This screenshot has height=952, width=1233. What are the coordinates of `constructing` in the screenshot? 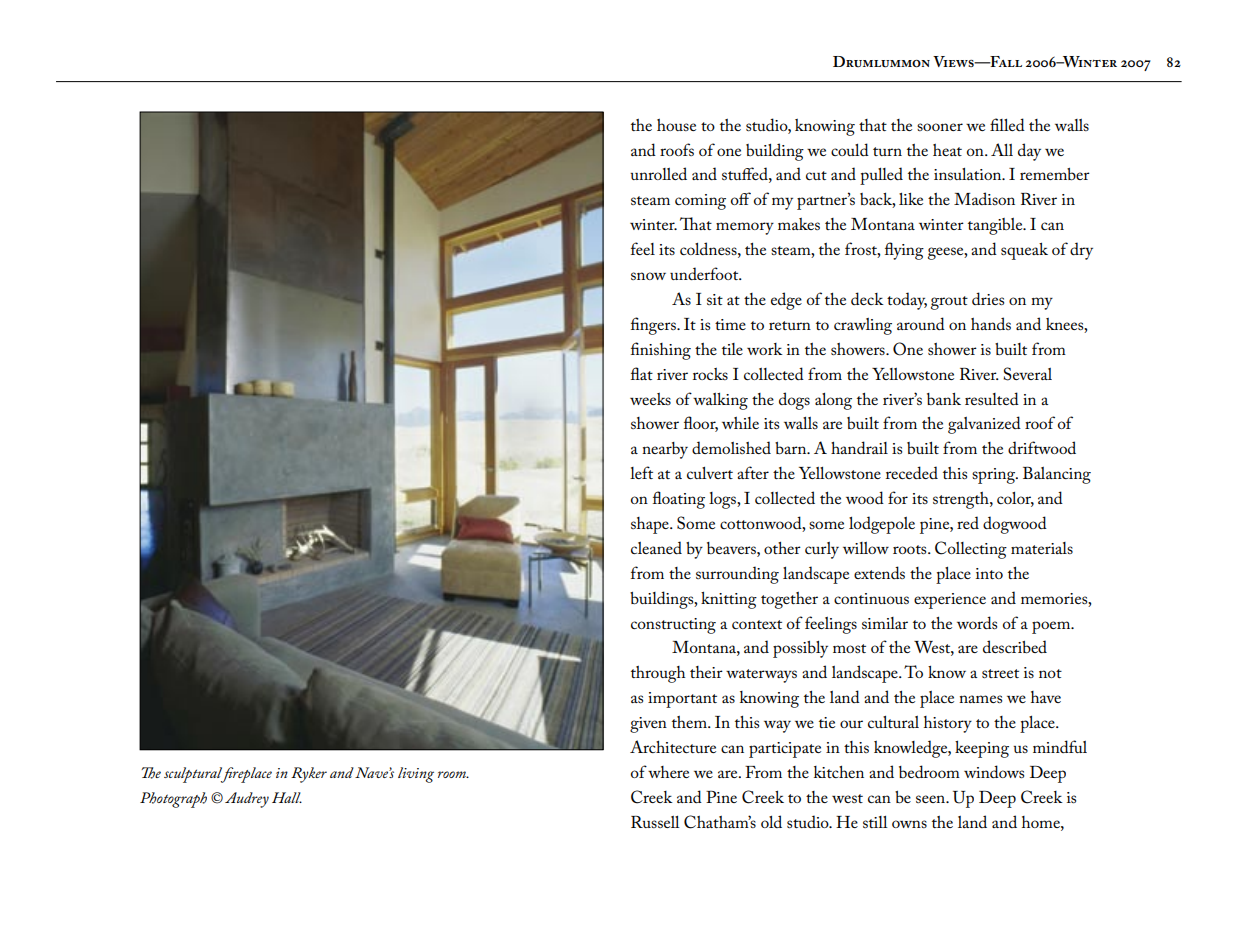 It's located at (673, 626).
